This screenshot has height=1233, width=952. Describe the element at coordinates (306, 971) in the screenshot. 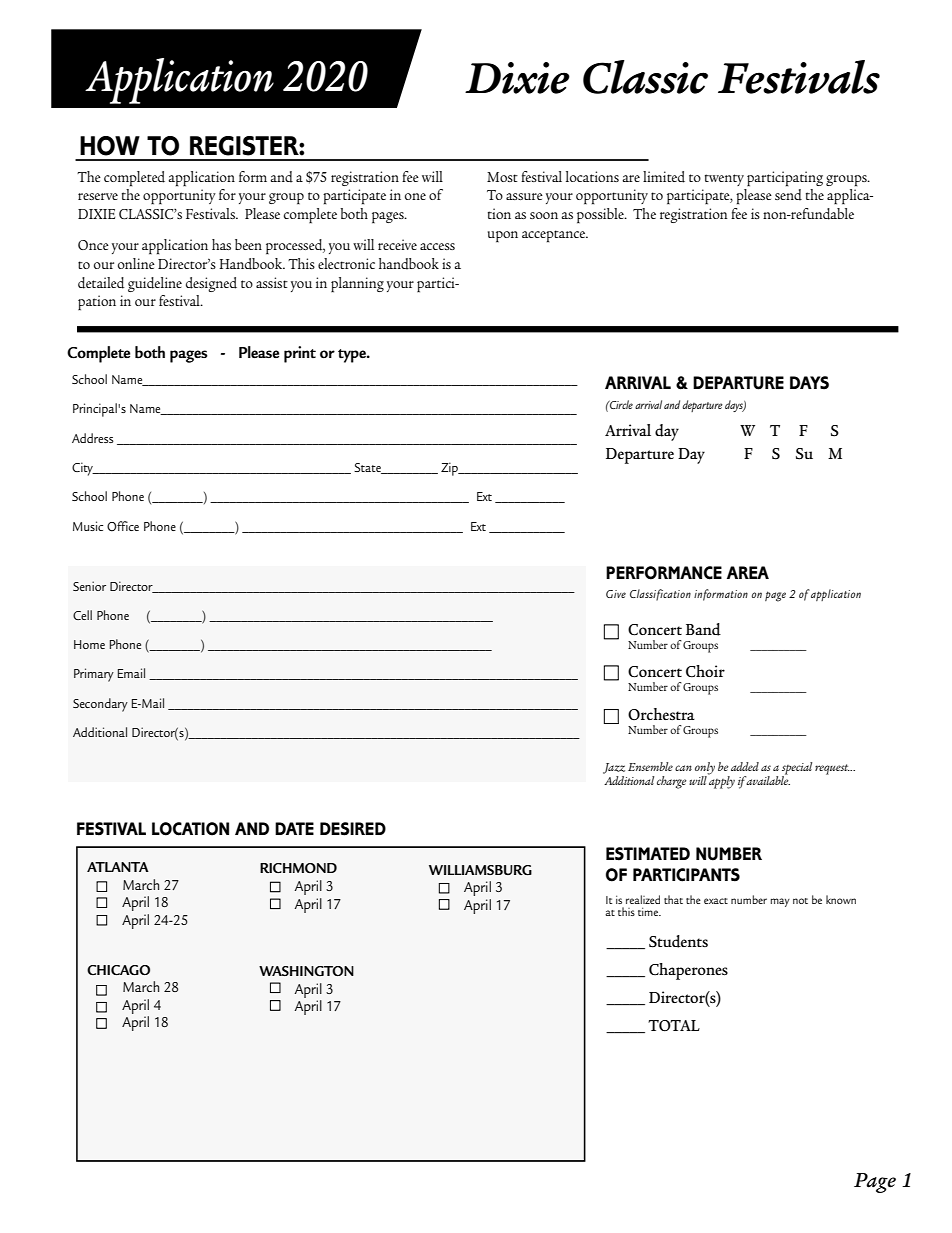

I see `WASHINGTON` at that location.
